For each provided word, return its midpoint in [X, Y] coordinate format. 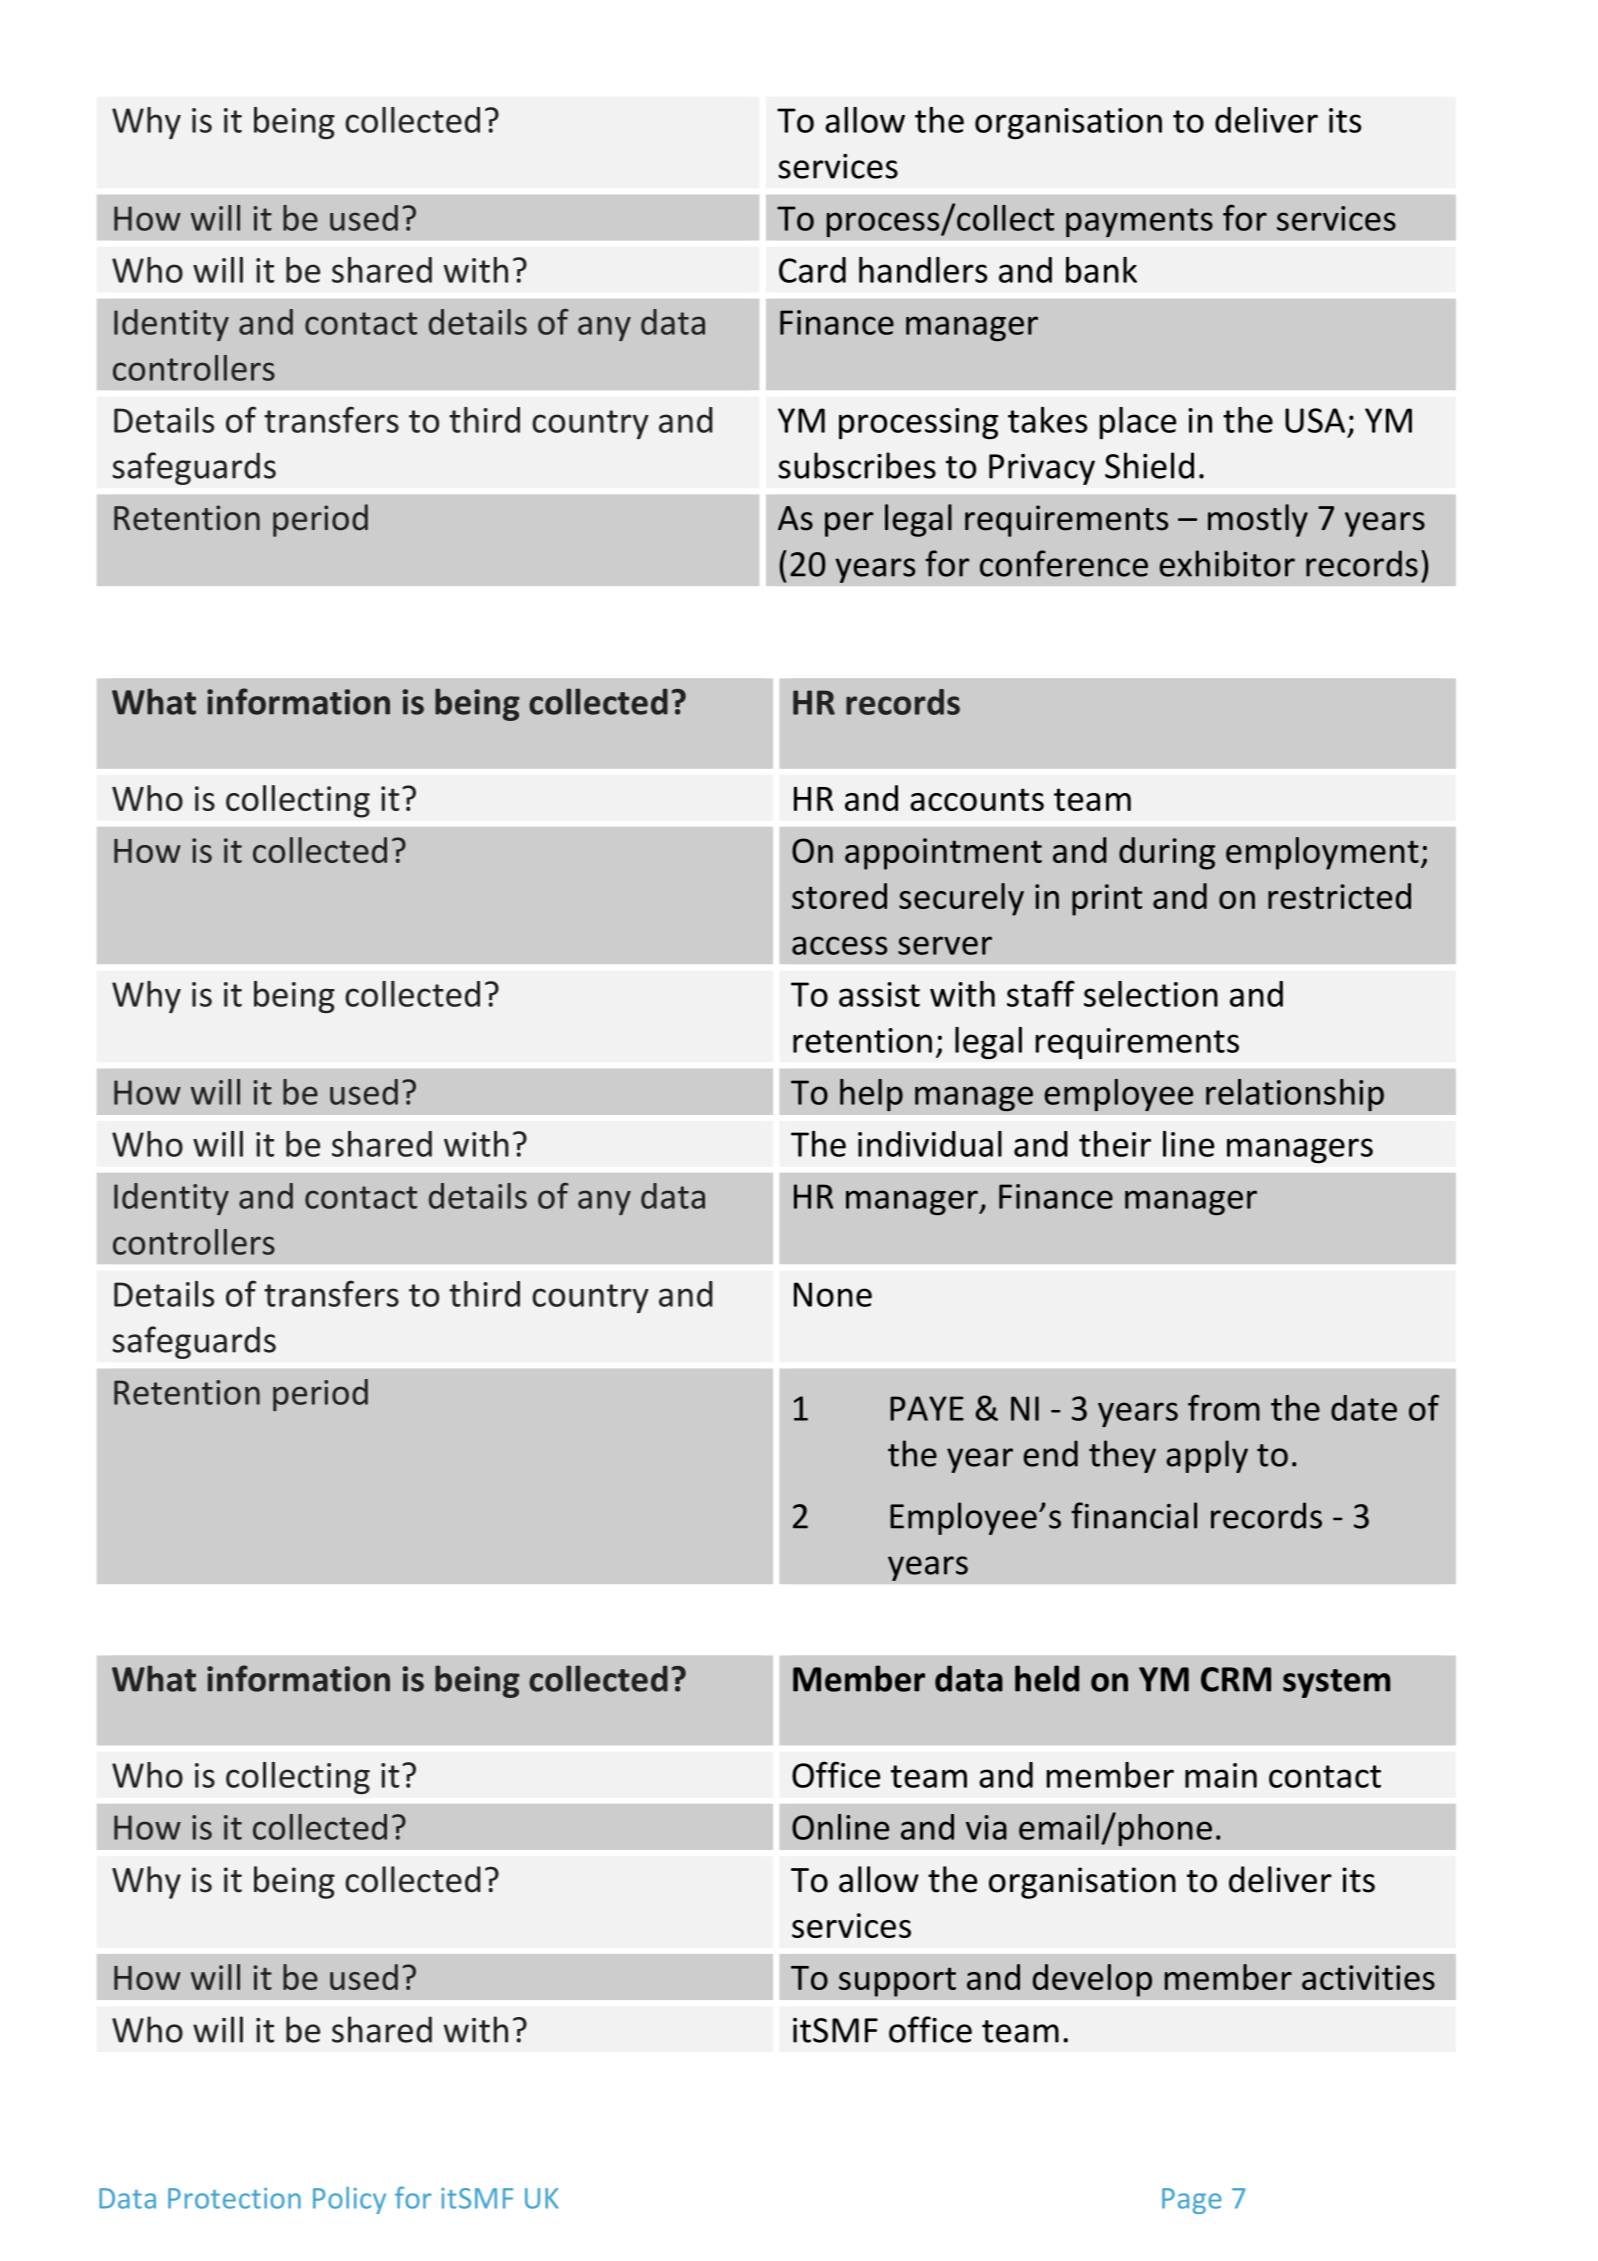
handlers [923, 270]
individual [930, 1144]
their [1115, 1144]
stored [839, 896]
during [1167, 853]
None [833, 1294]
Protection [234, 2198]
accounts [977, 799]
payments [1139, 222]
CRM [1236, 1679]
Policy [349, 2200]
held [1047, 1678]
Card [812, 270]
